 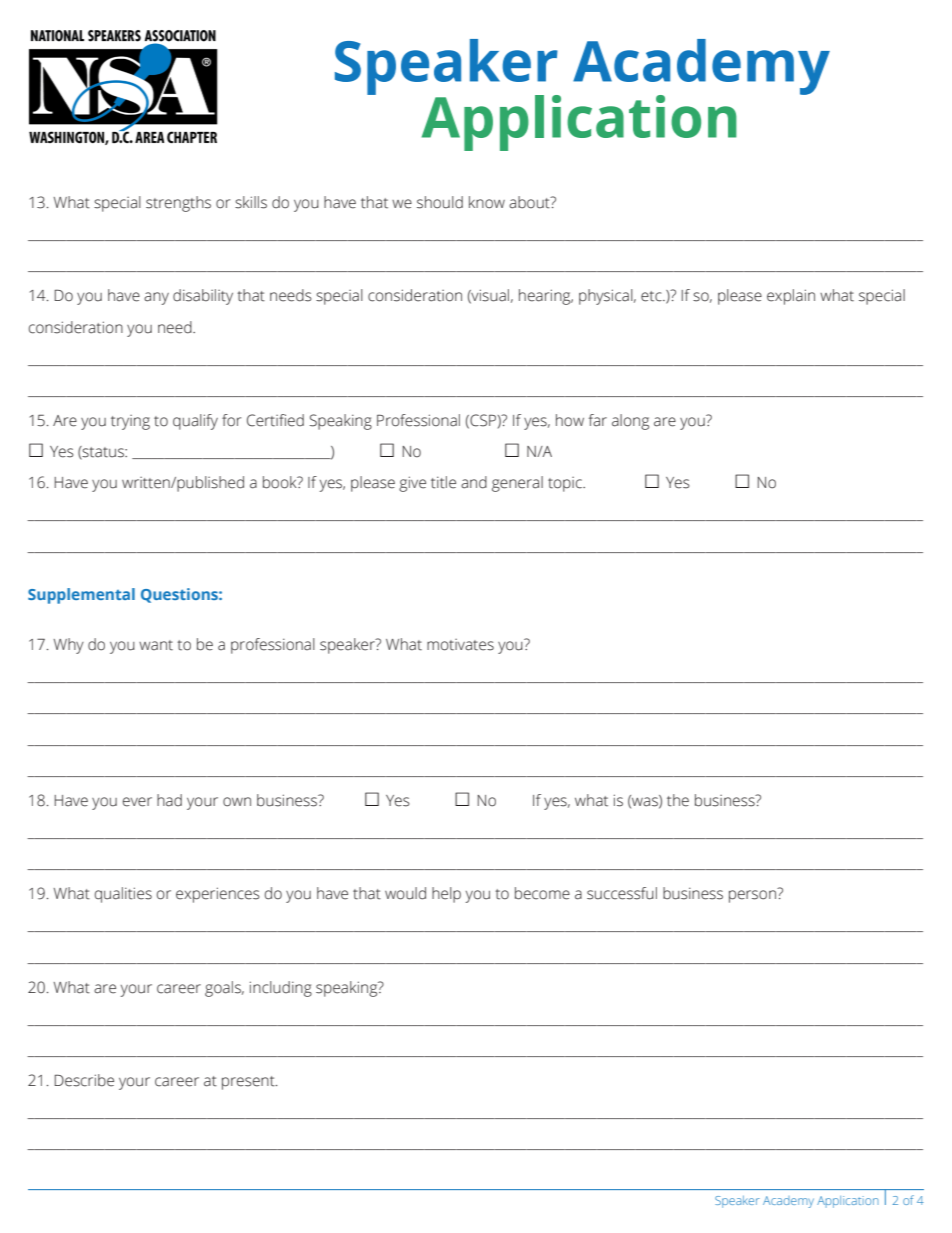 I want to click on strengths, so click(x=178, y=204).
